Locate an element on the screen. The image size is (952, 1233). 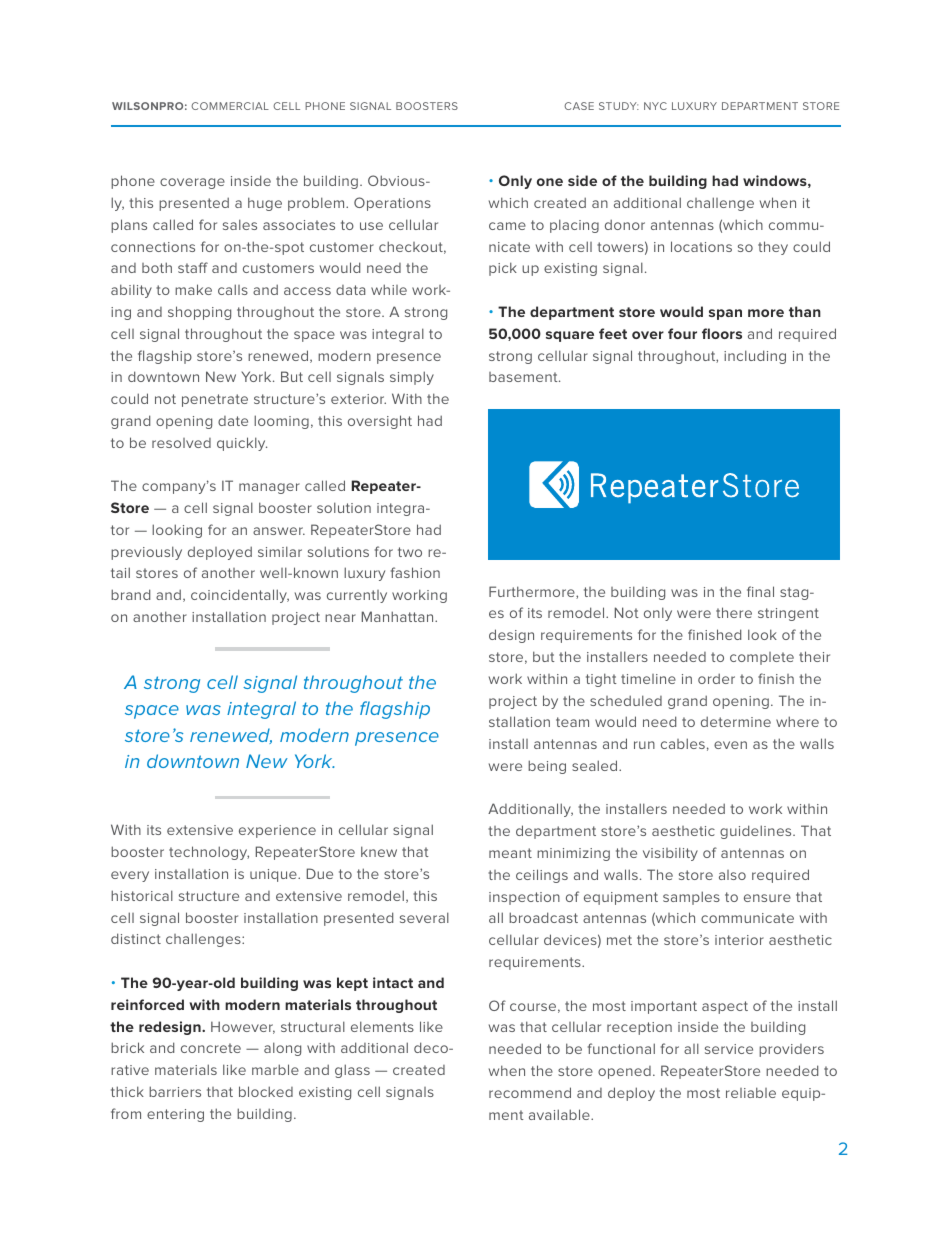
NYC is located at coordinates (655, 106).
